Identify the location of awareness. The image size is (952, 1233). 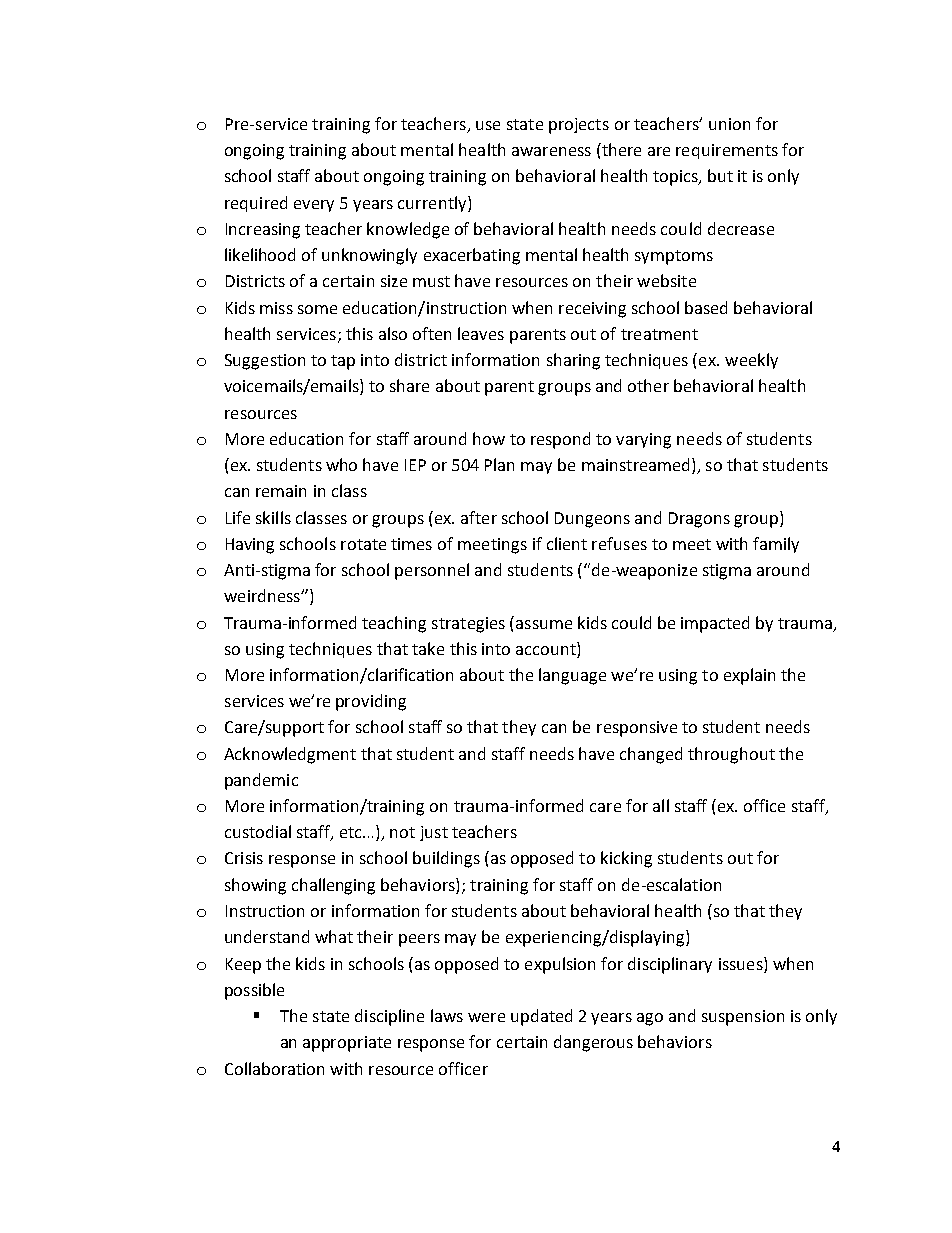
(551, 151).
